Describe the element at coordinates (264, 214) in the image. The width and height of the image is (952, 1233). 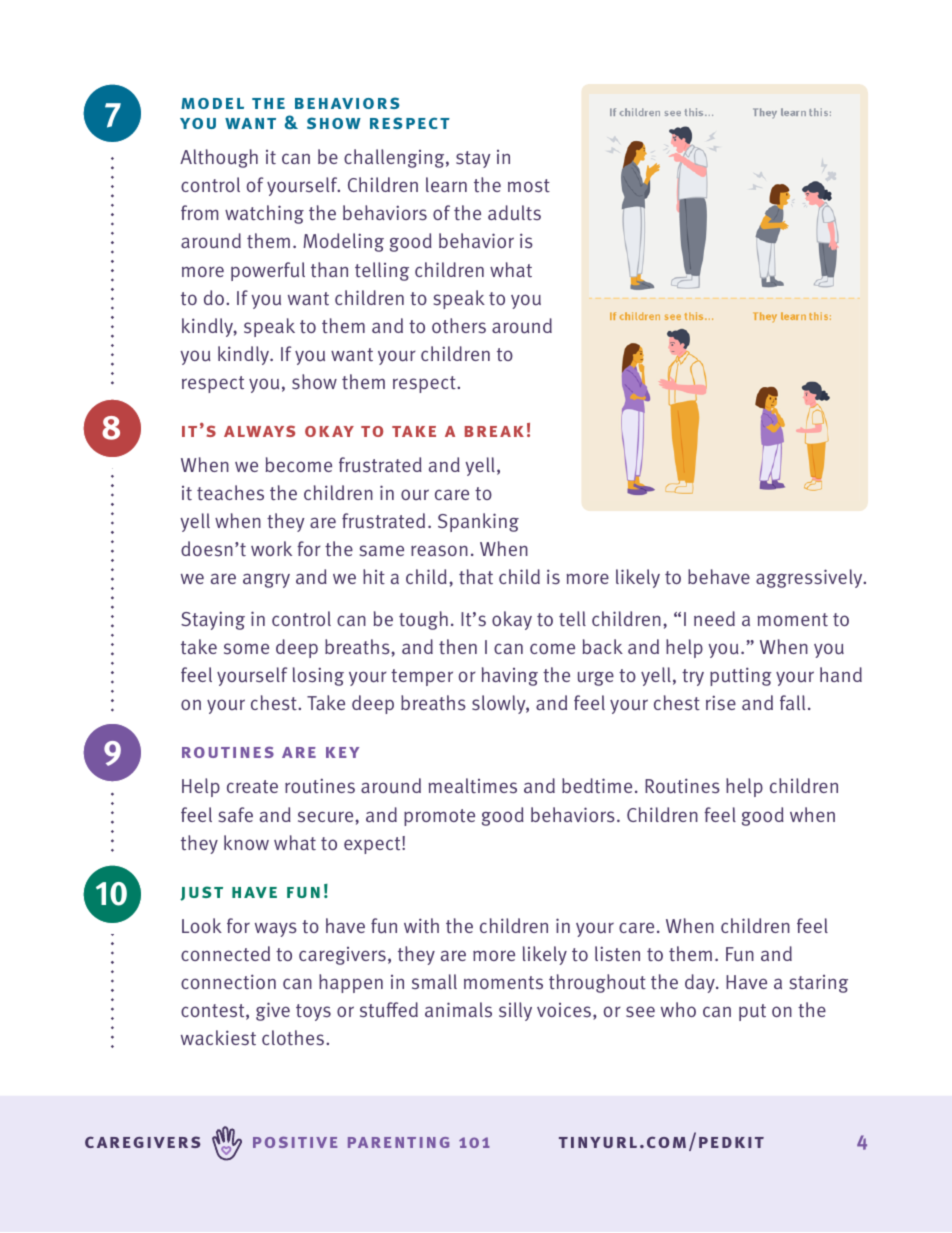
I see `watching` at that location.
